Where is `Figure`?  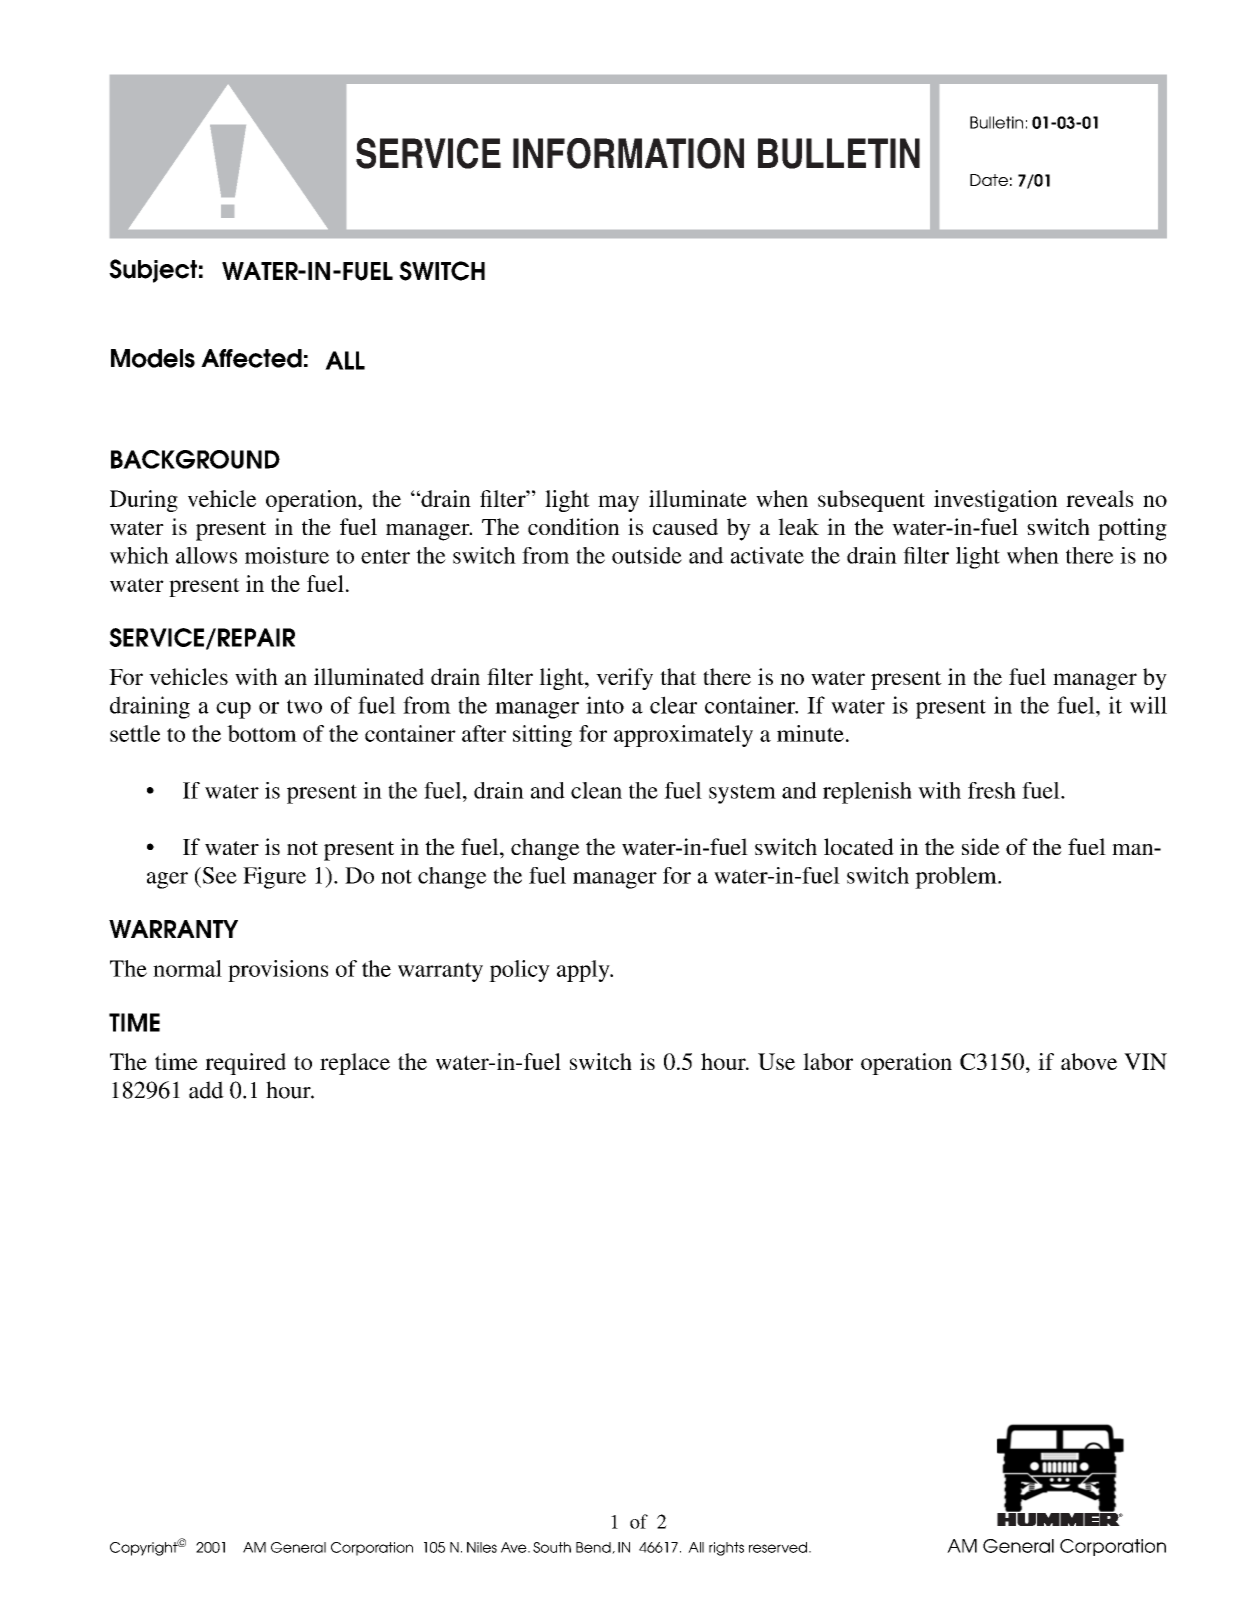 Figure is located at coordinates (274, 878).
